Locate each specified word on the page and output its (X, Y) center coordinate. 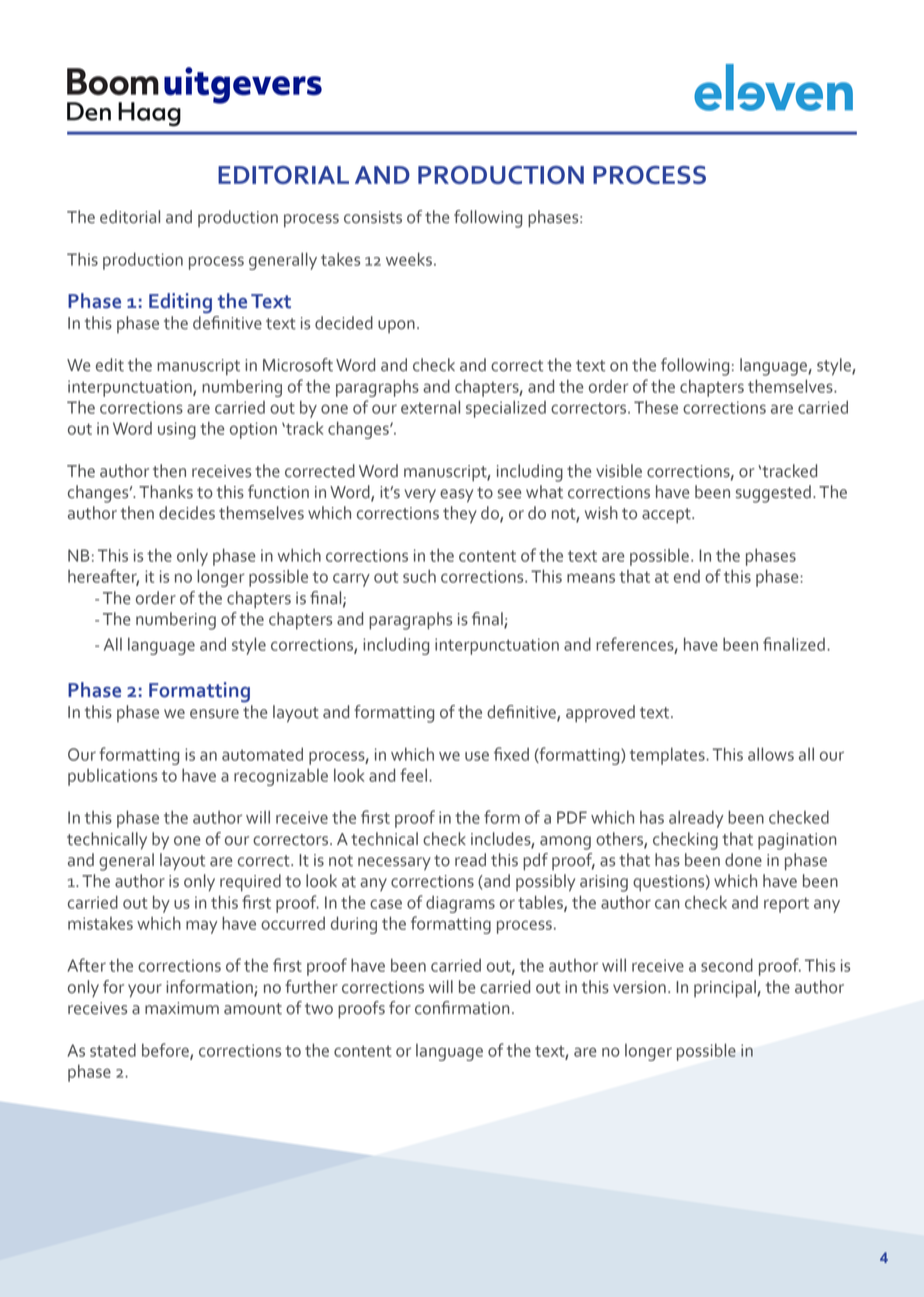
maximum (182, 1008)
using (177, 430)
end (687, 576)
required (250, 883)
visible (619, 471)
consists (373, 217)
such (419, 576)
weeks (409, 259)
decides (187, 513)
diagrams (460, 904)
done (743, 860)
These (656, 407)
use (477, 756)
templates (668, 756)
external (430, 407)
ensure (214, 714)
